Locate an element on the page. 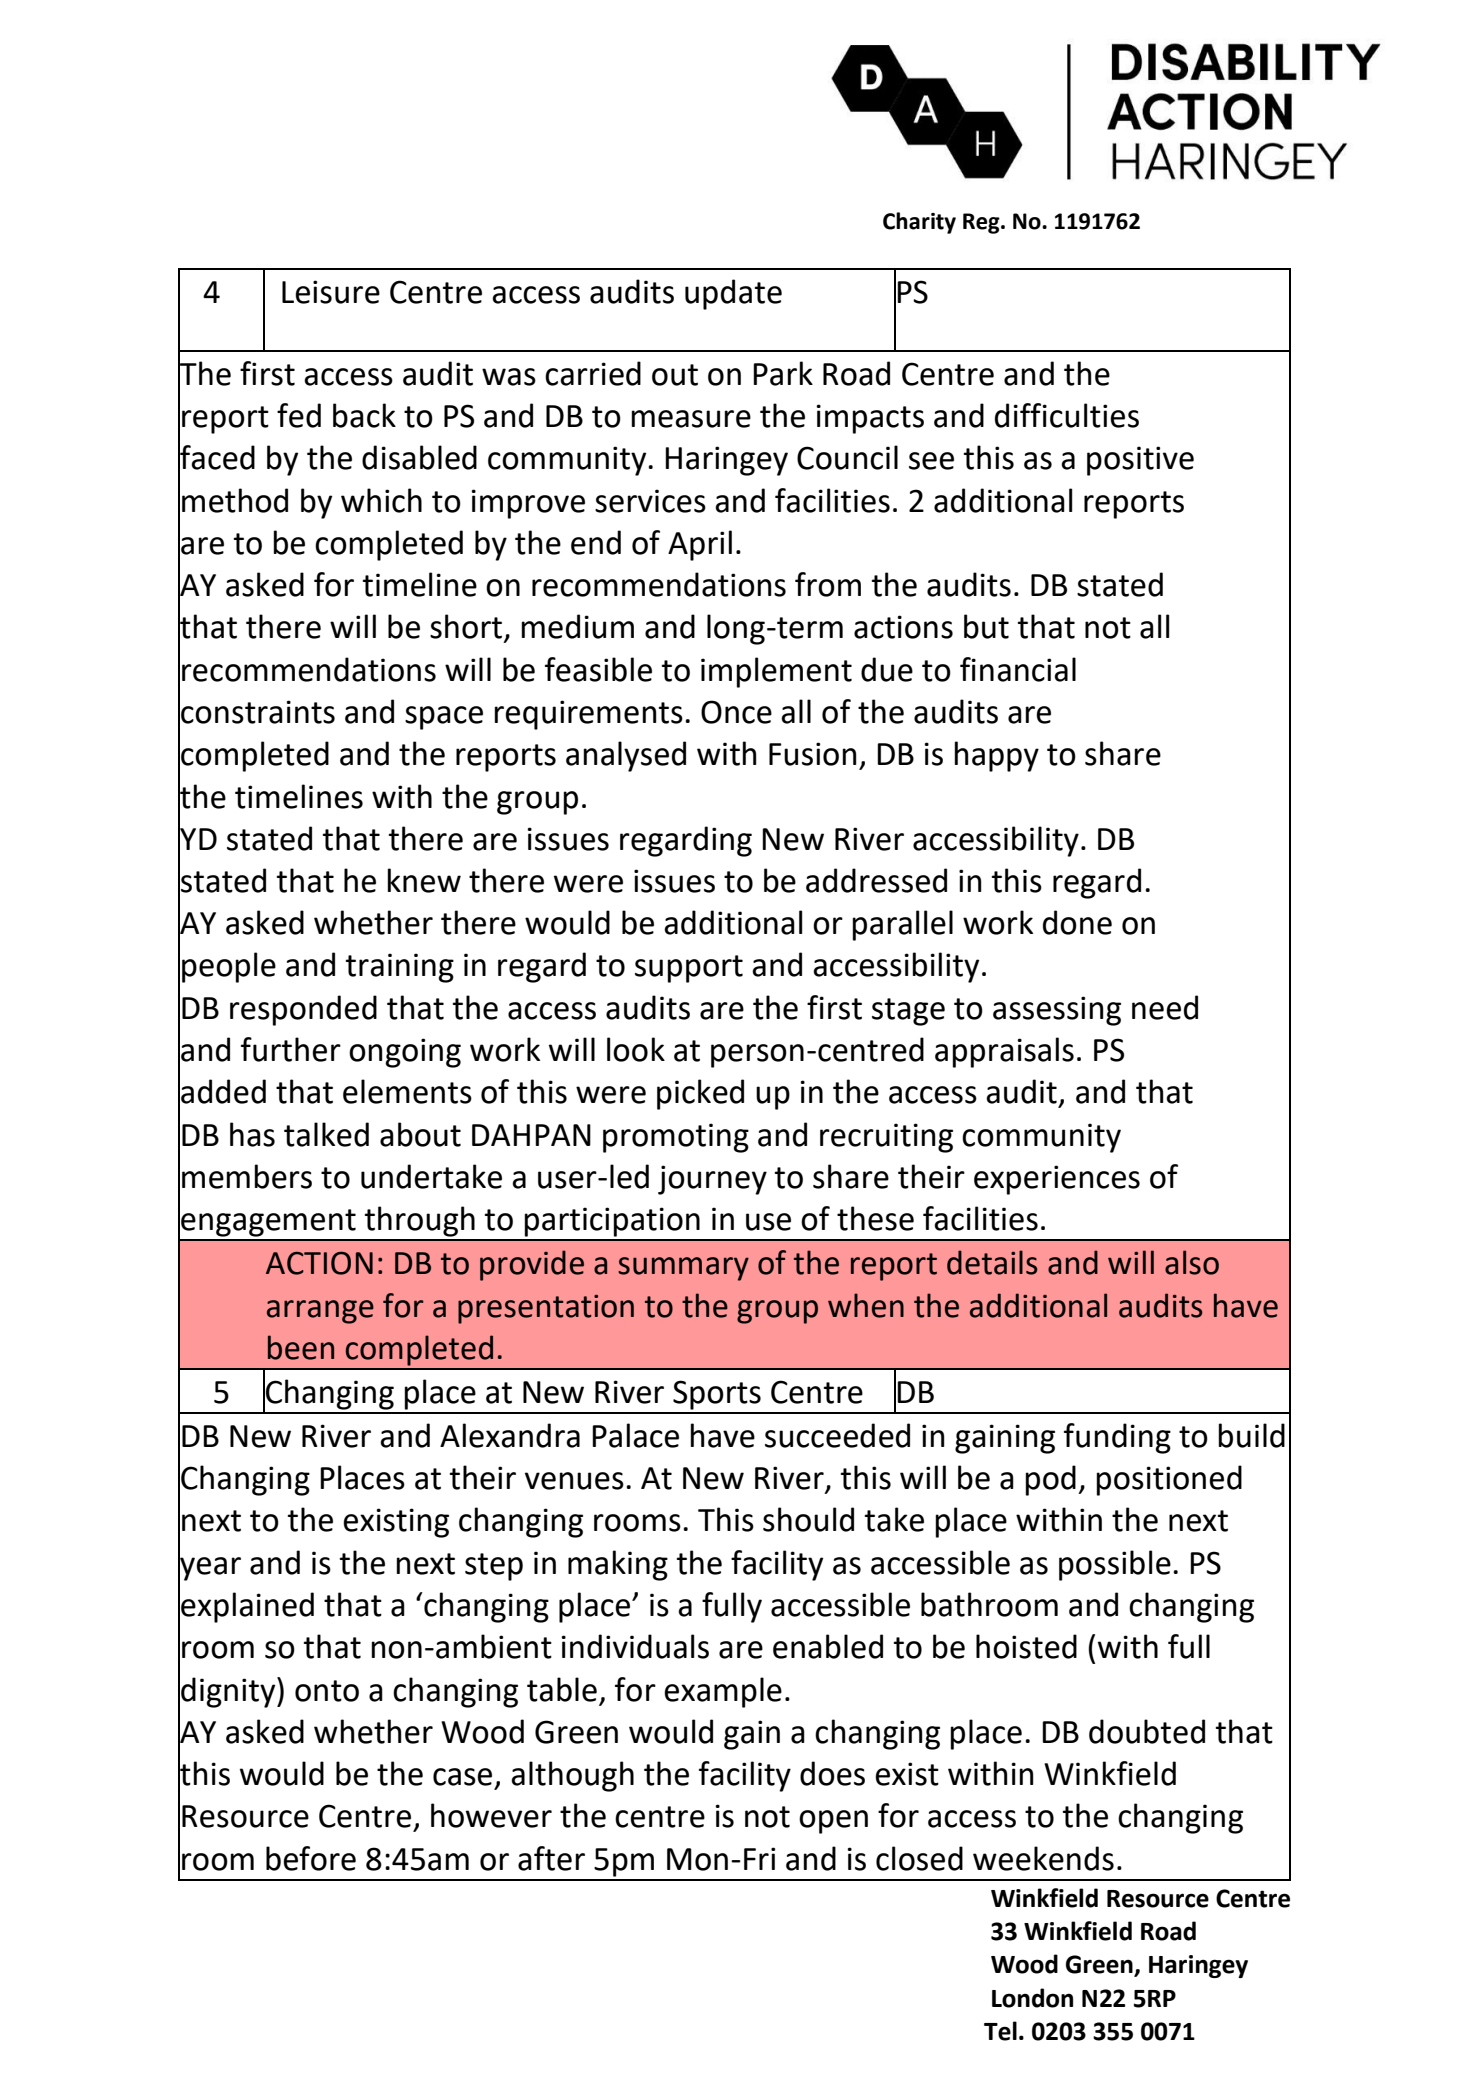 This image has width=1472, height=2082. Leisure is located at coordinates (331, 292).
